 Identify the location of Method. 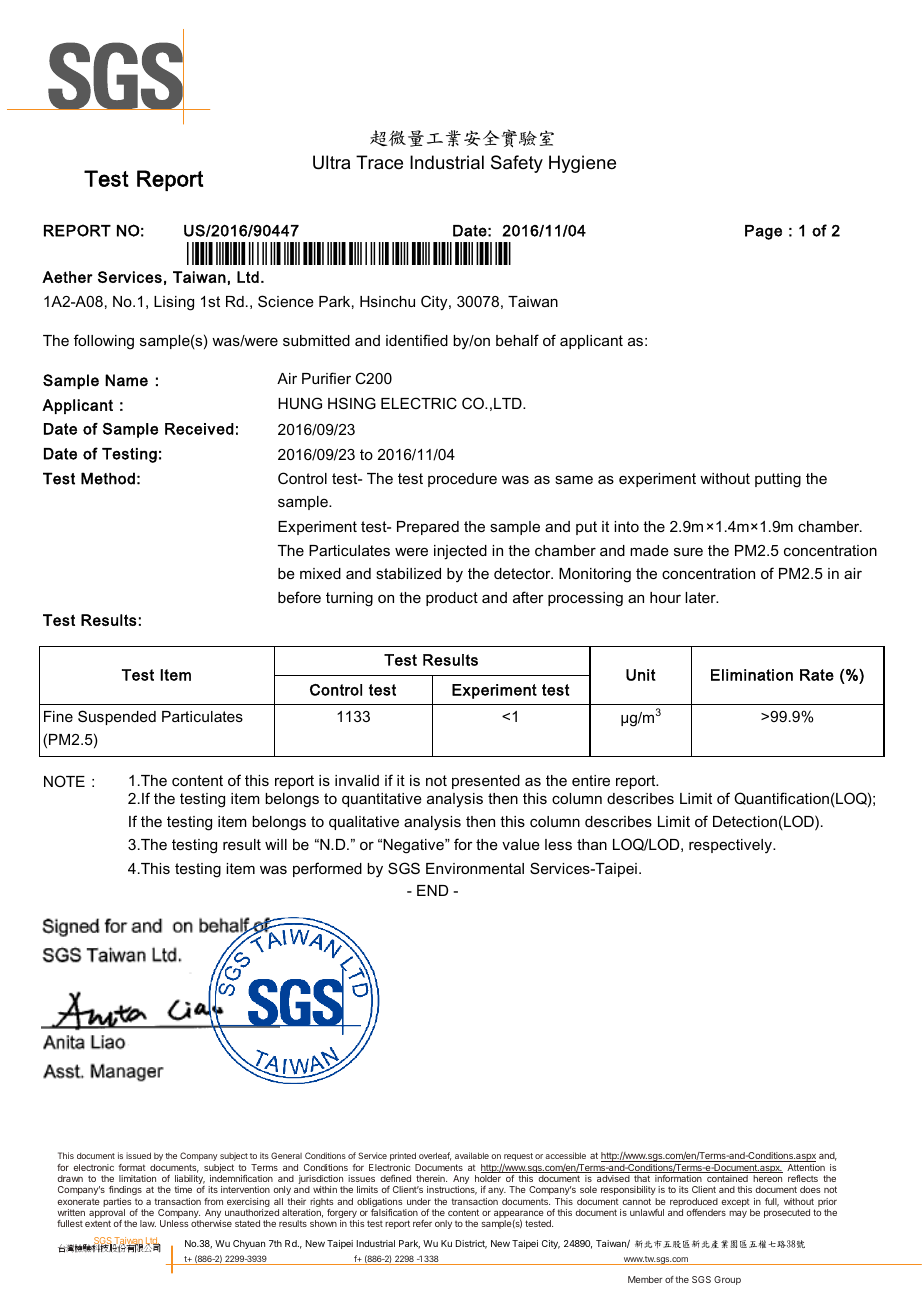
(108, 478).
